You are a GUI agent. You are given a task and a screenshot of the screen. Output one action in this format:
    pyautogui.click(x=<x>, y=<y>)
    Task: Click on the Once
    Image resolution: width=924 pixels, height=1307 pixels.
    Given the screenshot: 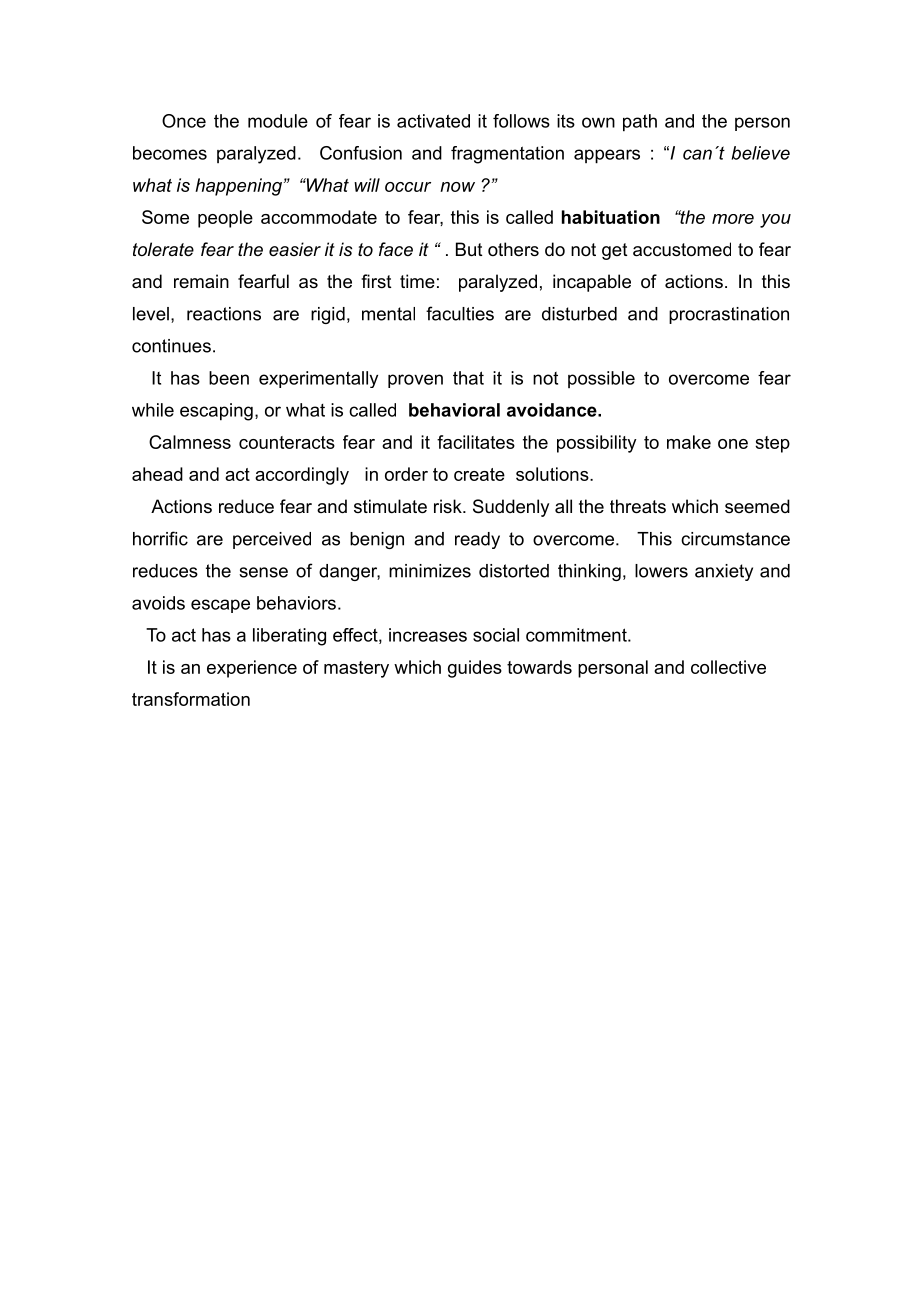 What is the action you would take?
    pyautogui.click(x=184, y=121)
